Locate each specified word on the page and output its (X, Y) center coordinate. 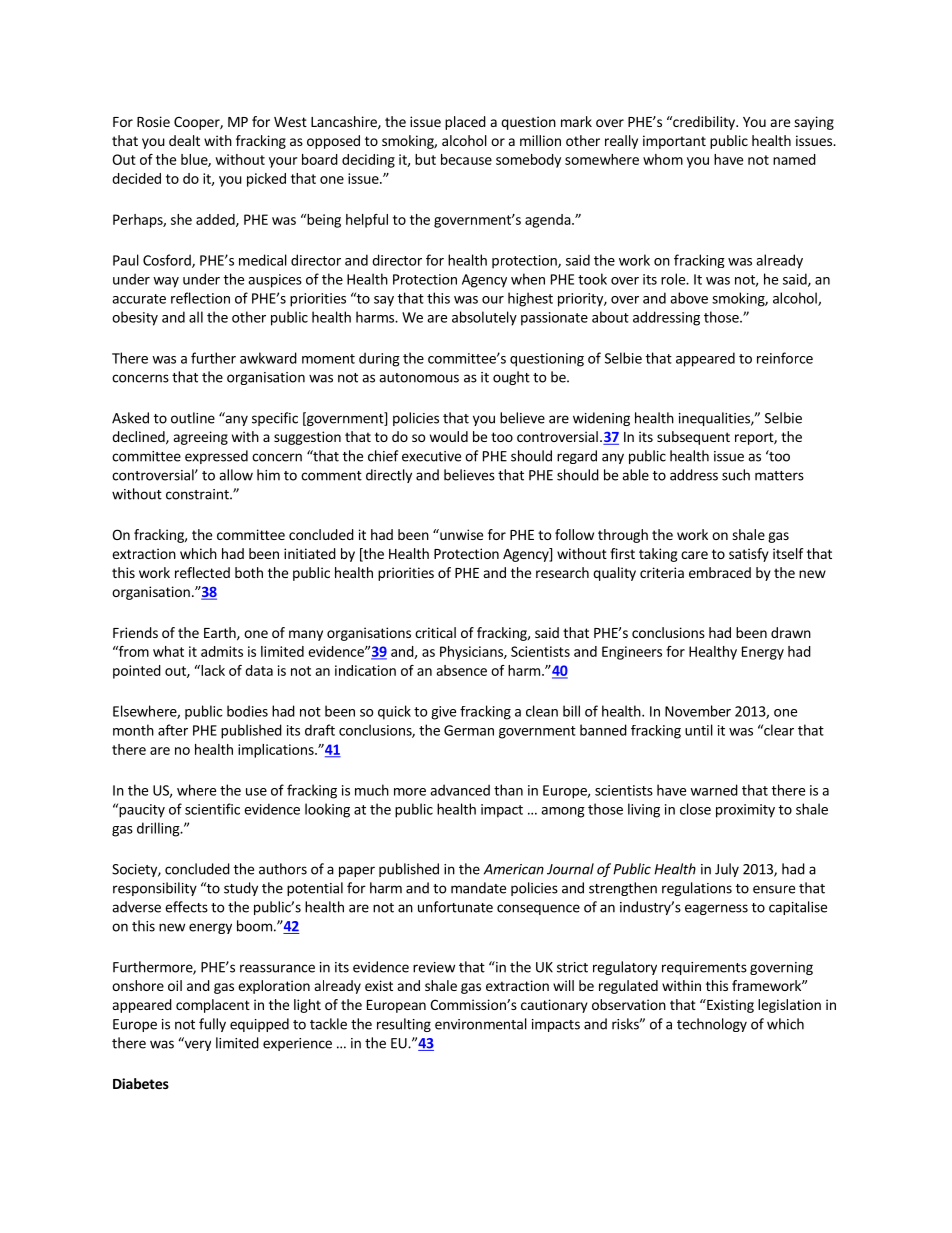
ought (511, 378)
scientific (212, 809)
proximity (745, 811)
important (674, 142)
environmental (481, 1024)
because (466, 159)
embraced (720, 572)
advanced (460, 790)
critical (435, 632)
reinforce (785, 358)
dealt (184, 140)
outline (193, 418)
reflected (202, 572)
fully (212, 1025)
